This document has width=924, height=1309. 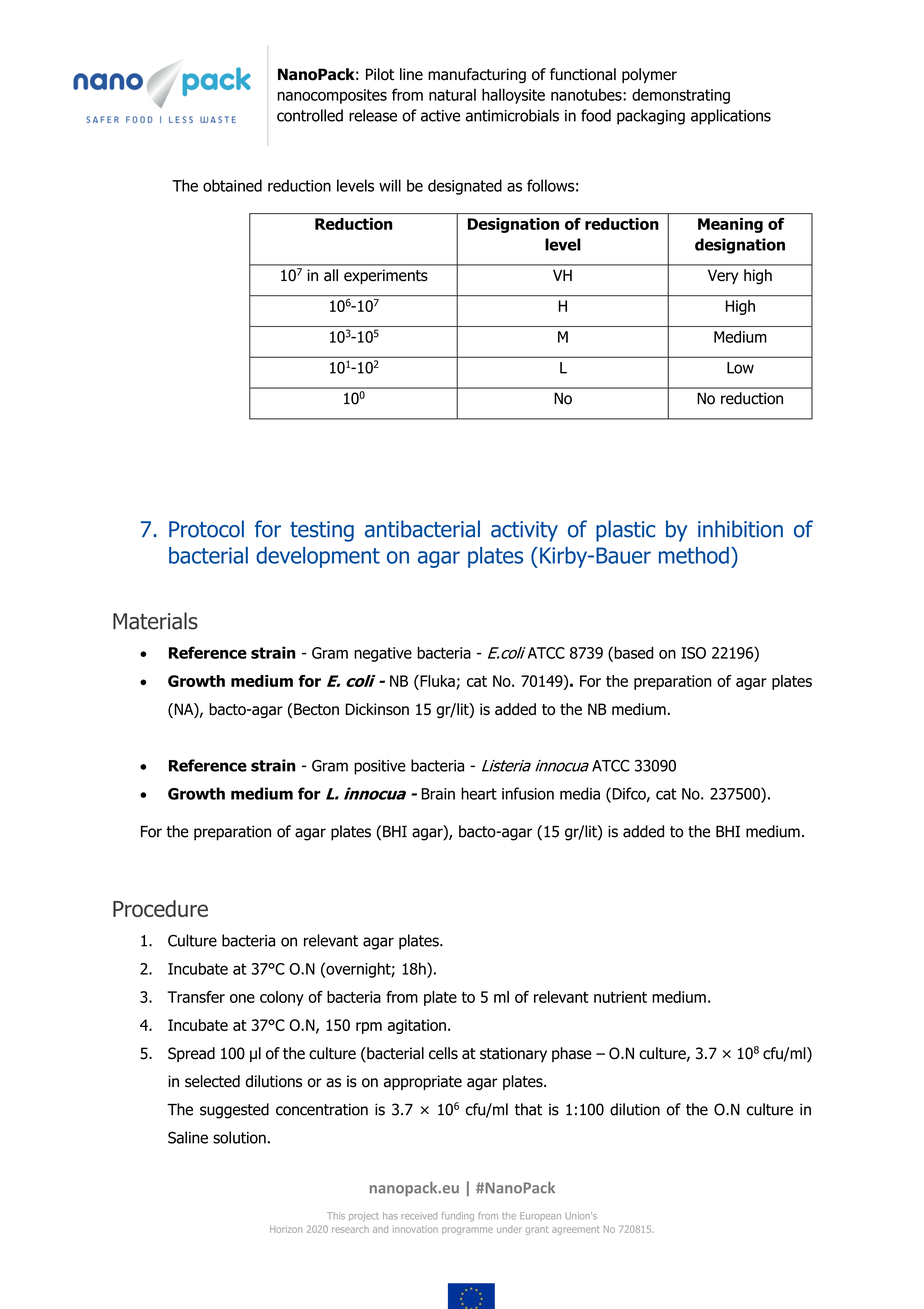 What do you see at coordinates (580, 793) in the document?
I see `media` at bounding box center [580, 793].
